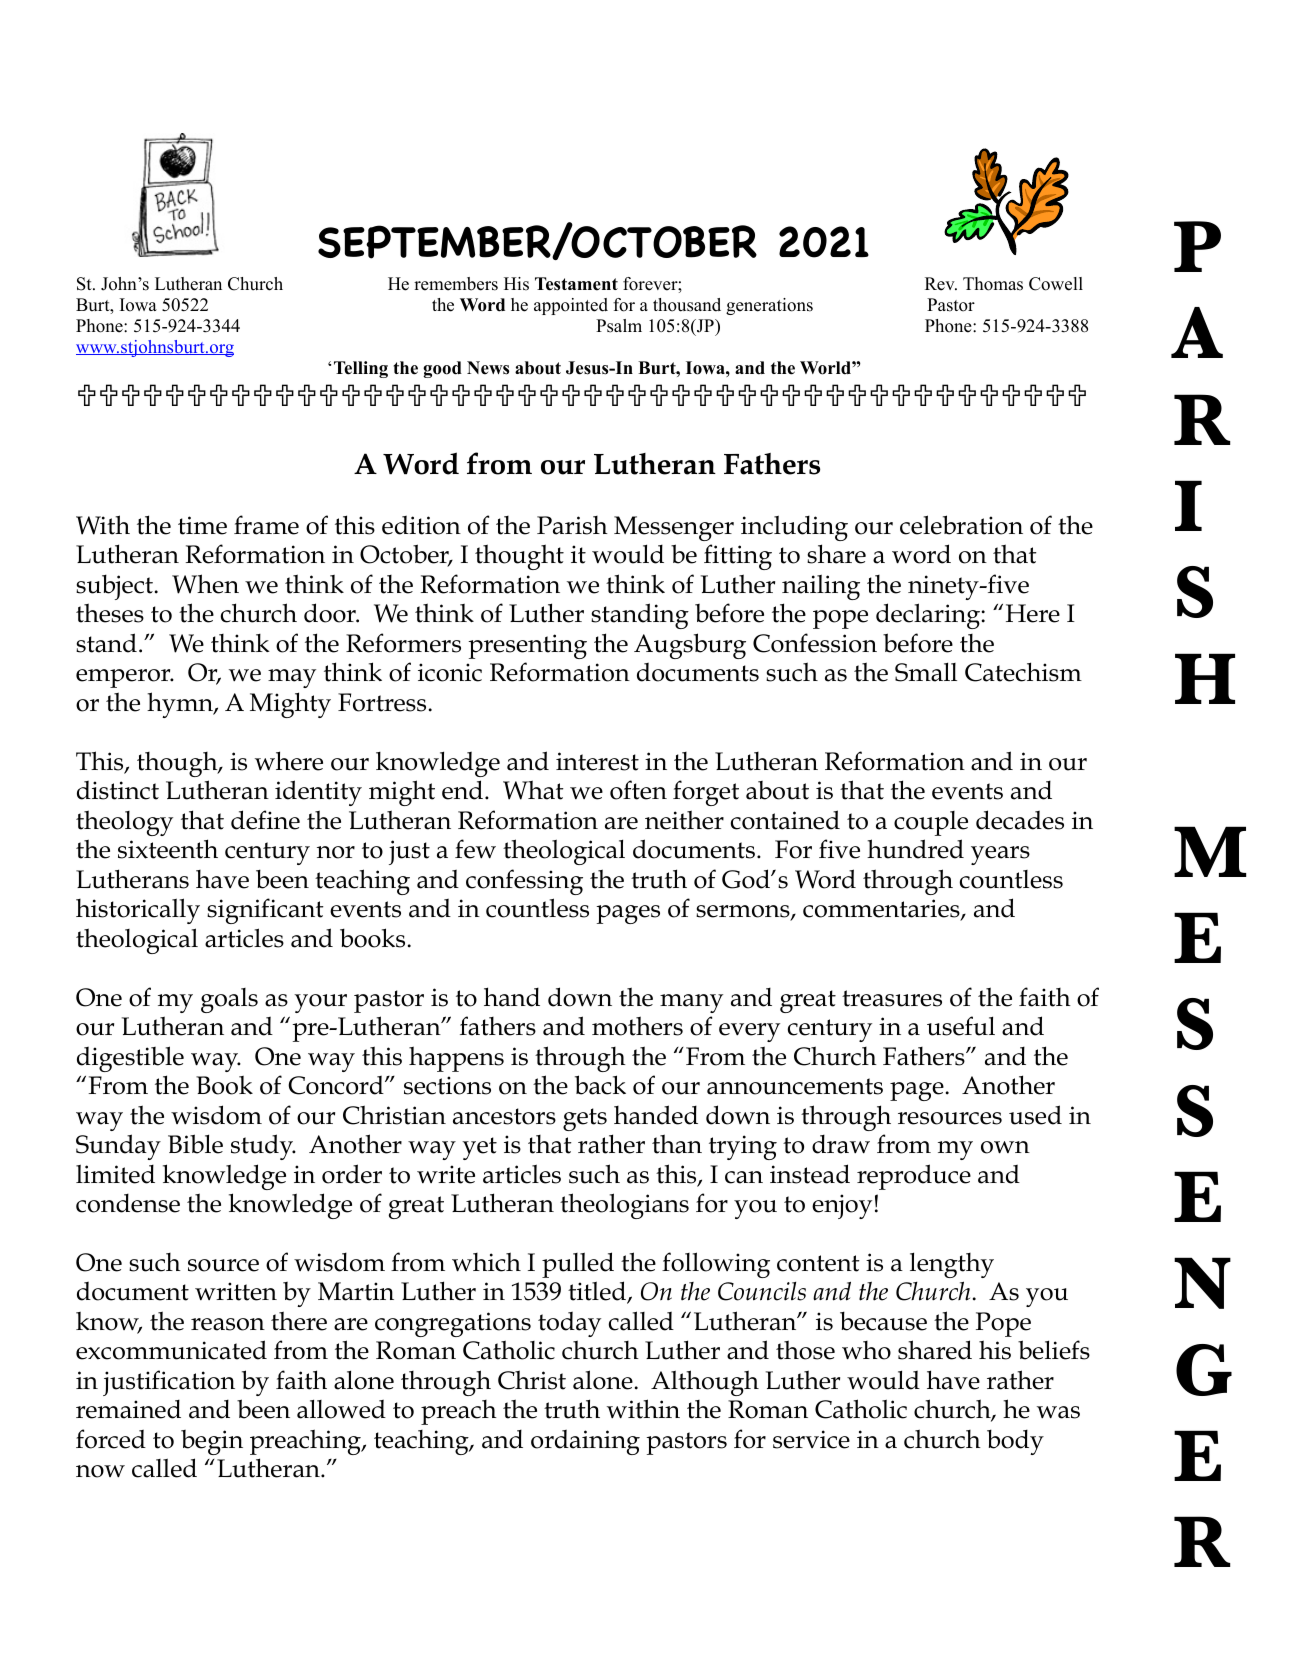 This screenshot has height=1668, width=1289. What do you see at coordinates (571, 306) in the screenshot?
I see `appointed` at bounding box center [571, 306].
